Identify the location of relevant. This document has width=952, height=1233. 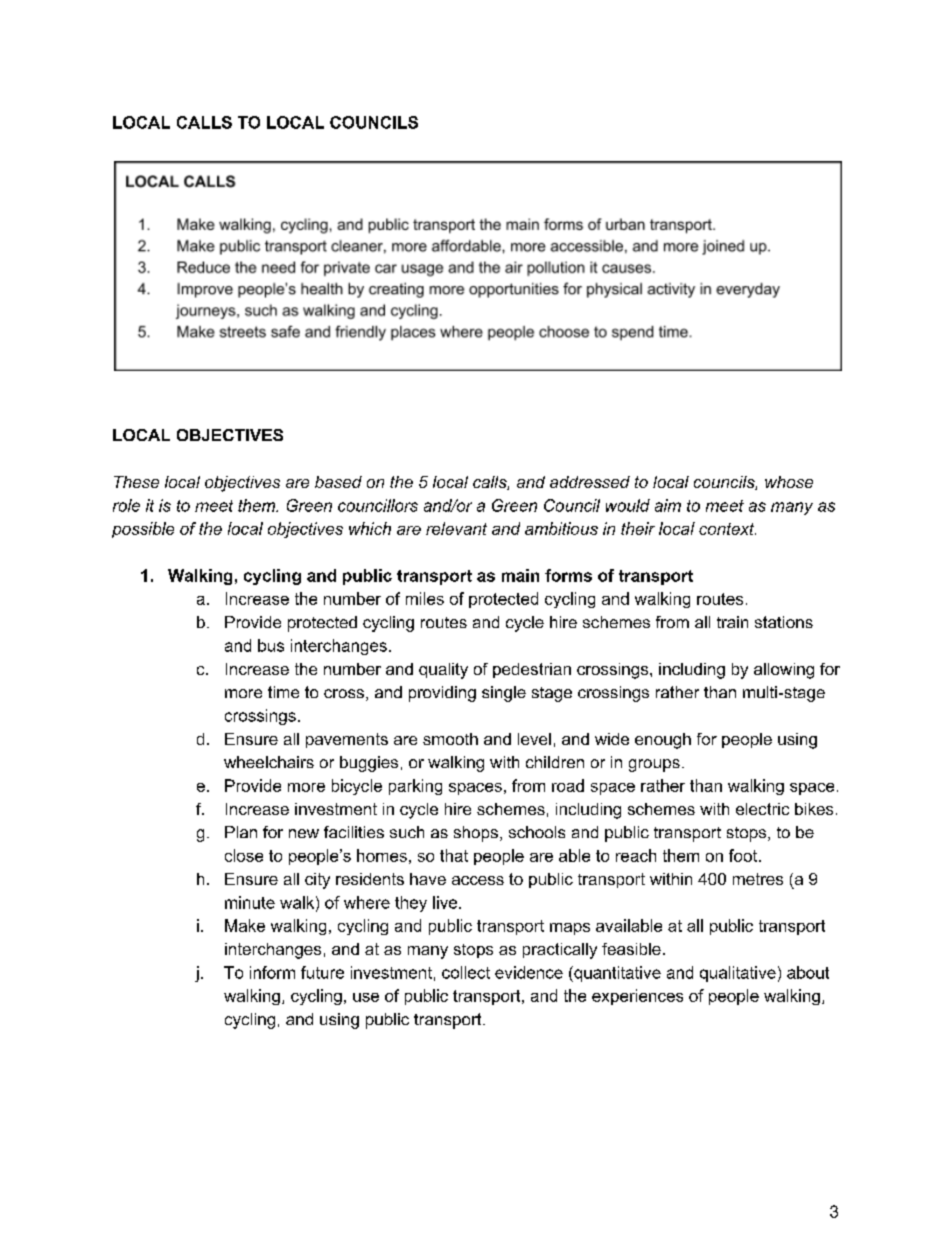
(456, 528).
